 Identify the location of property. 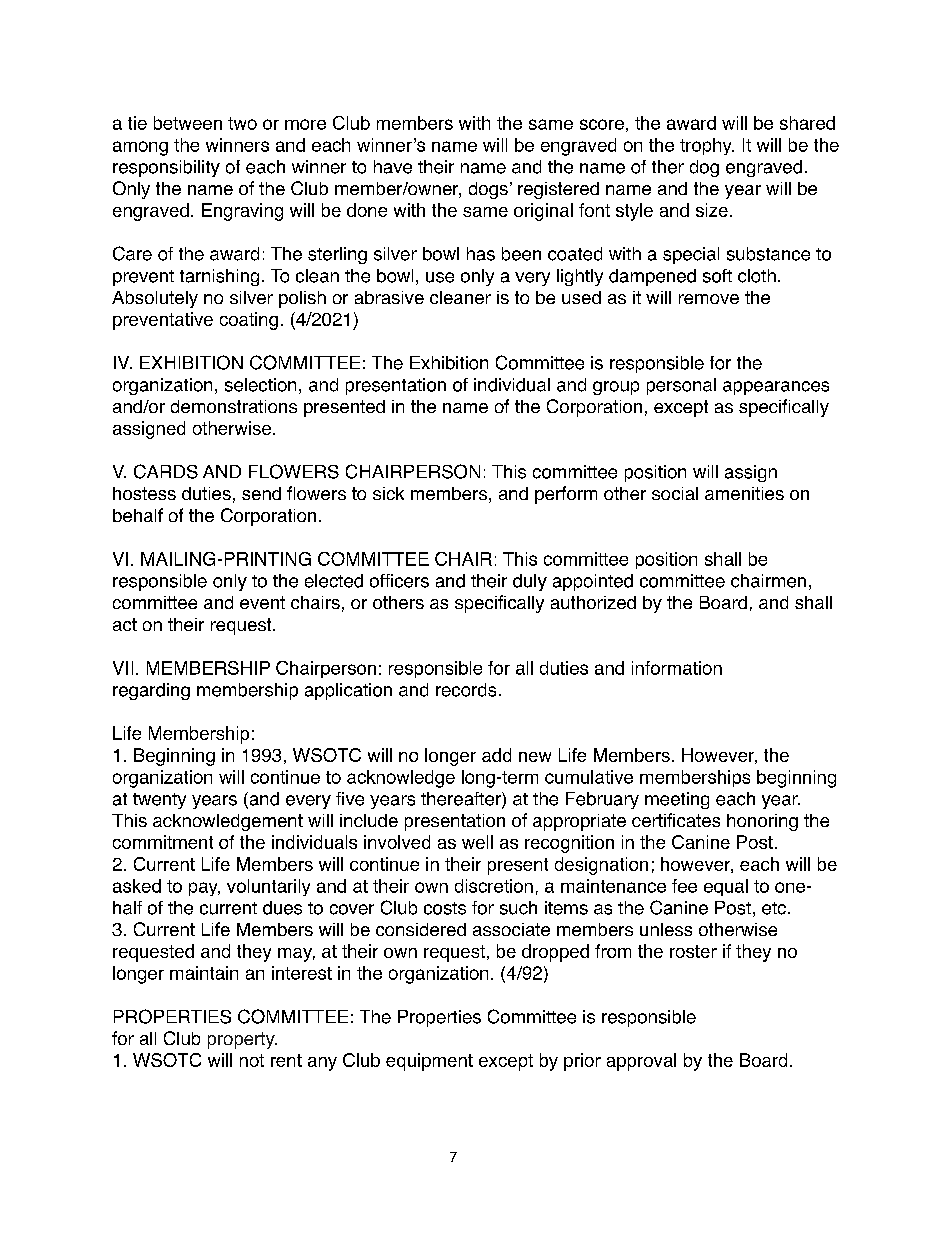
(242, 1040).
